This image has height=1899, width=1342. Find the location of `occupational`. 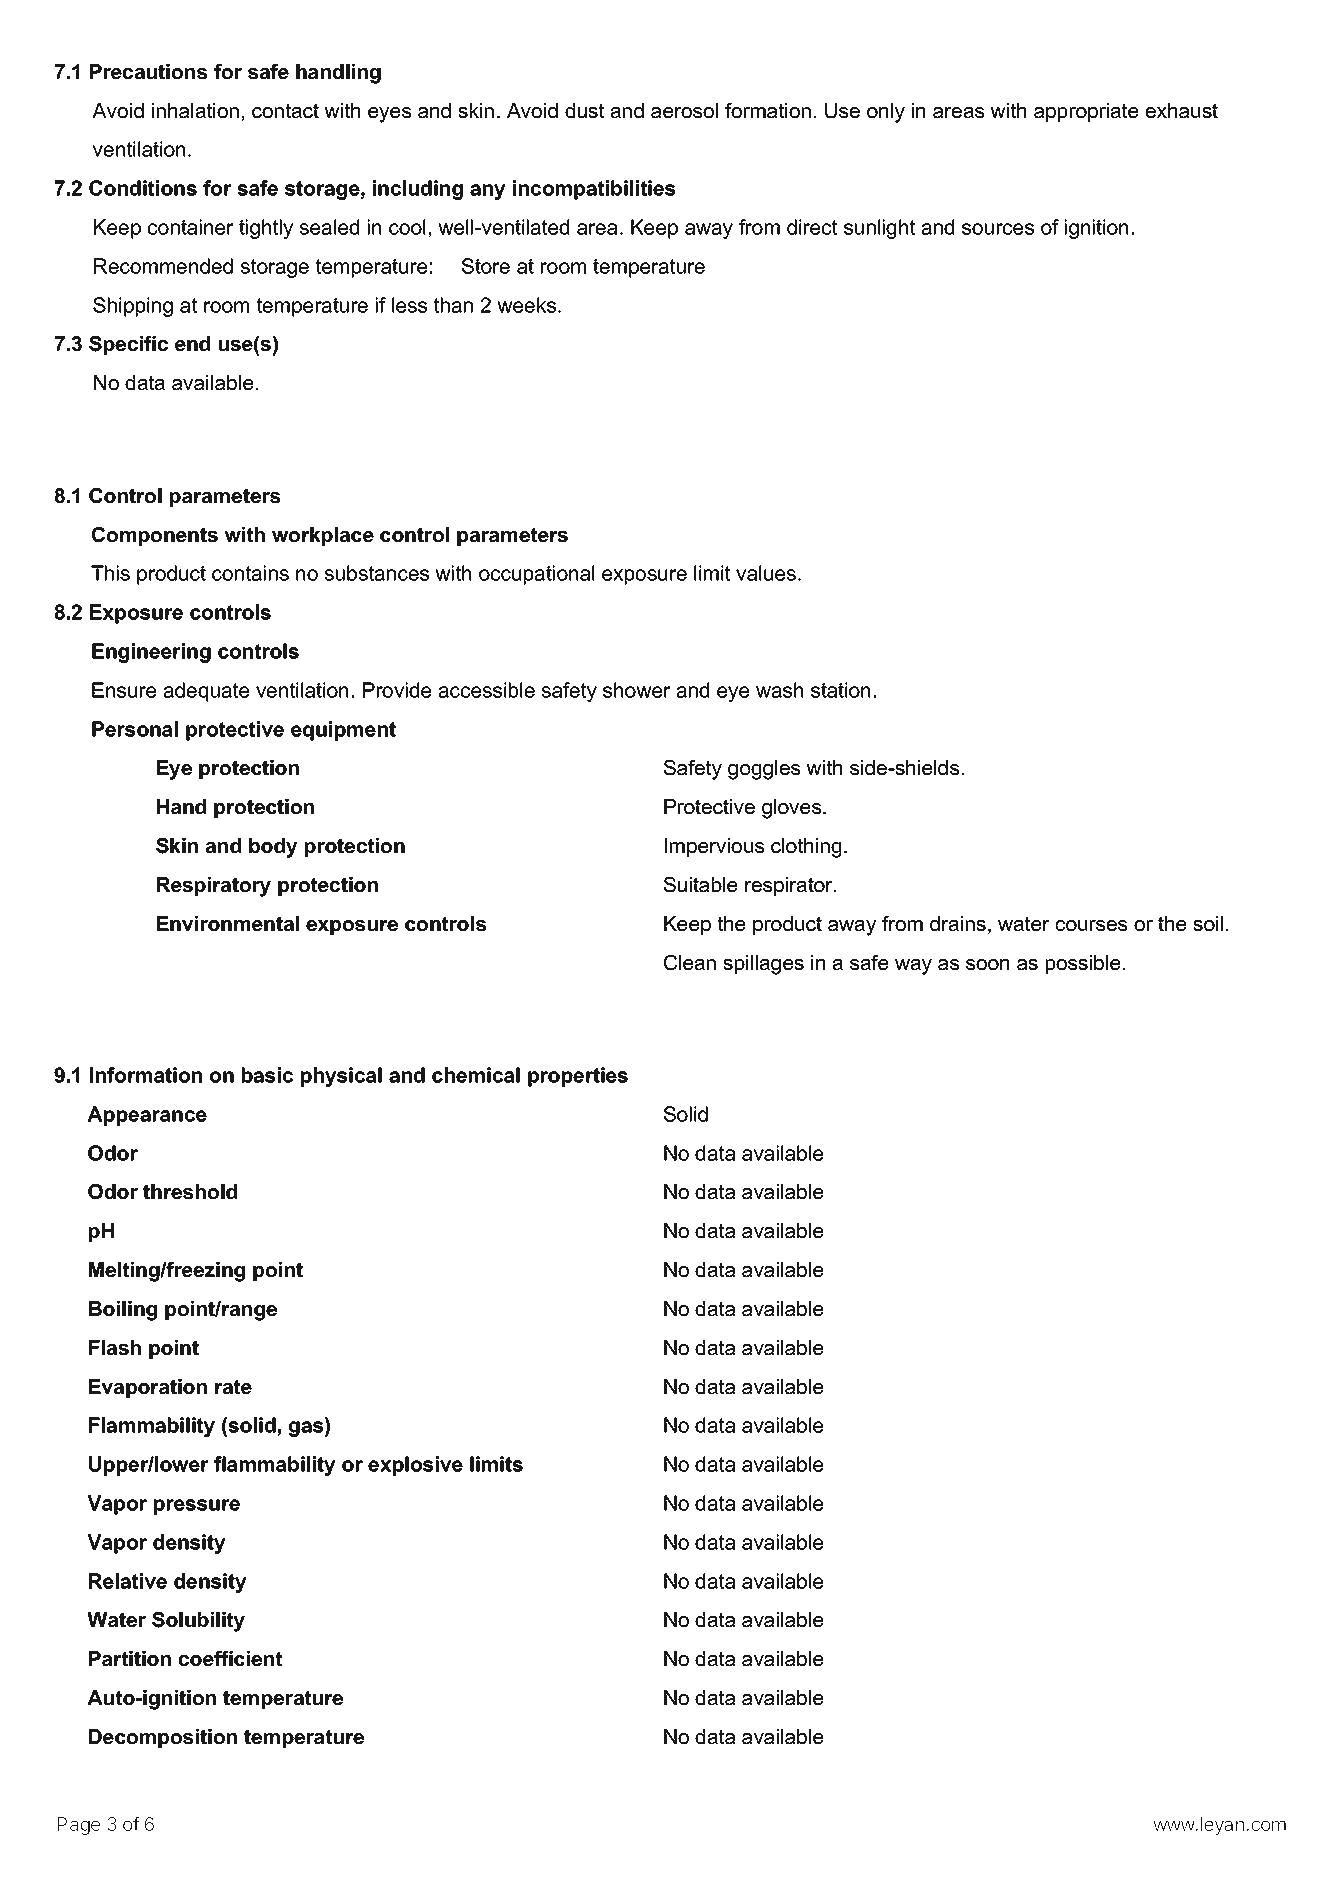

occupational is located at coordinates (536, 575).
